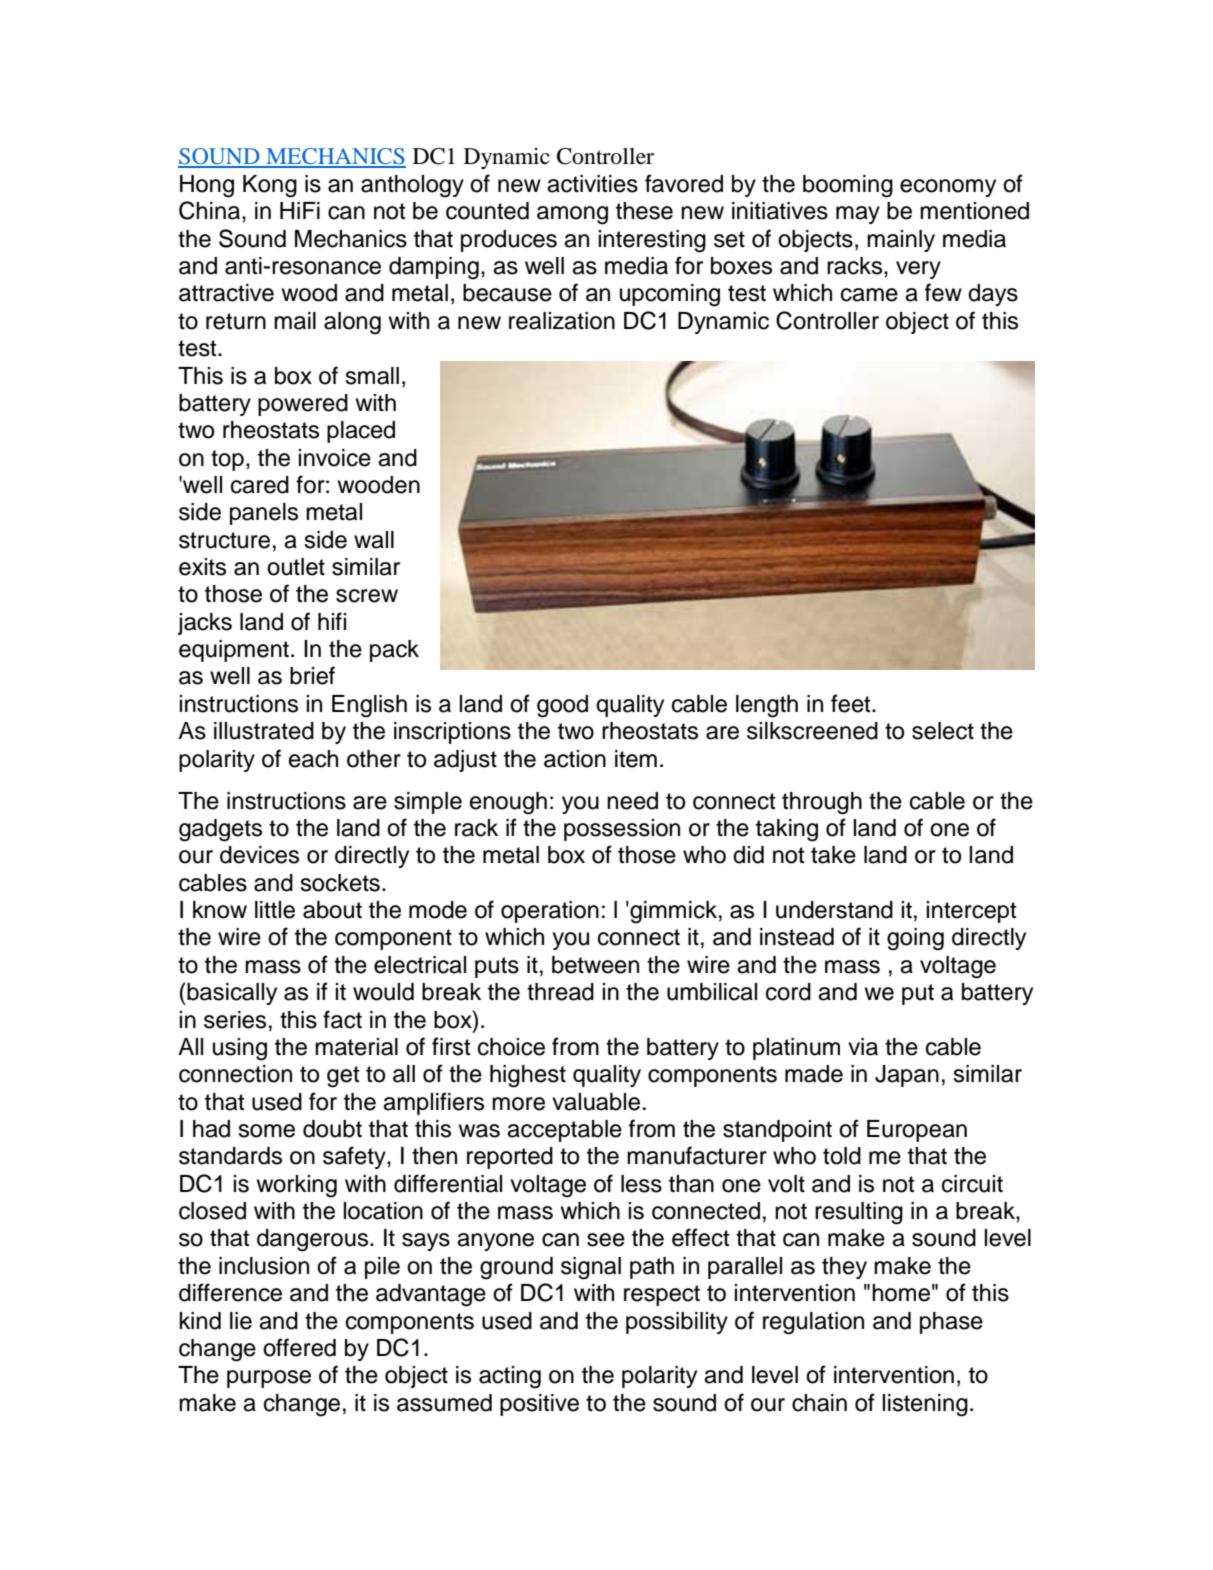  Describe the element at coordinates (296, 567) in the screenshot. I see `outlet` at that location.
